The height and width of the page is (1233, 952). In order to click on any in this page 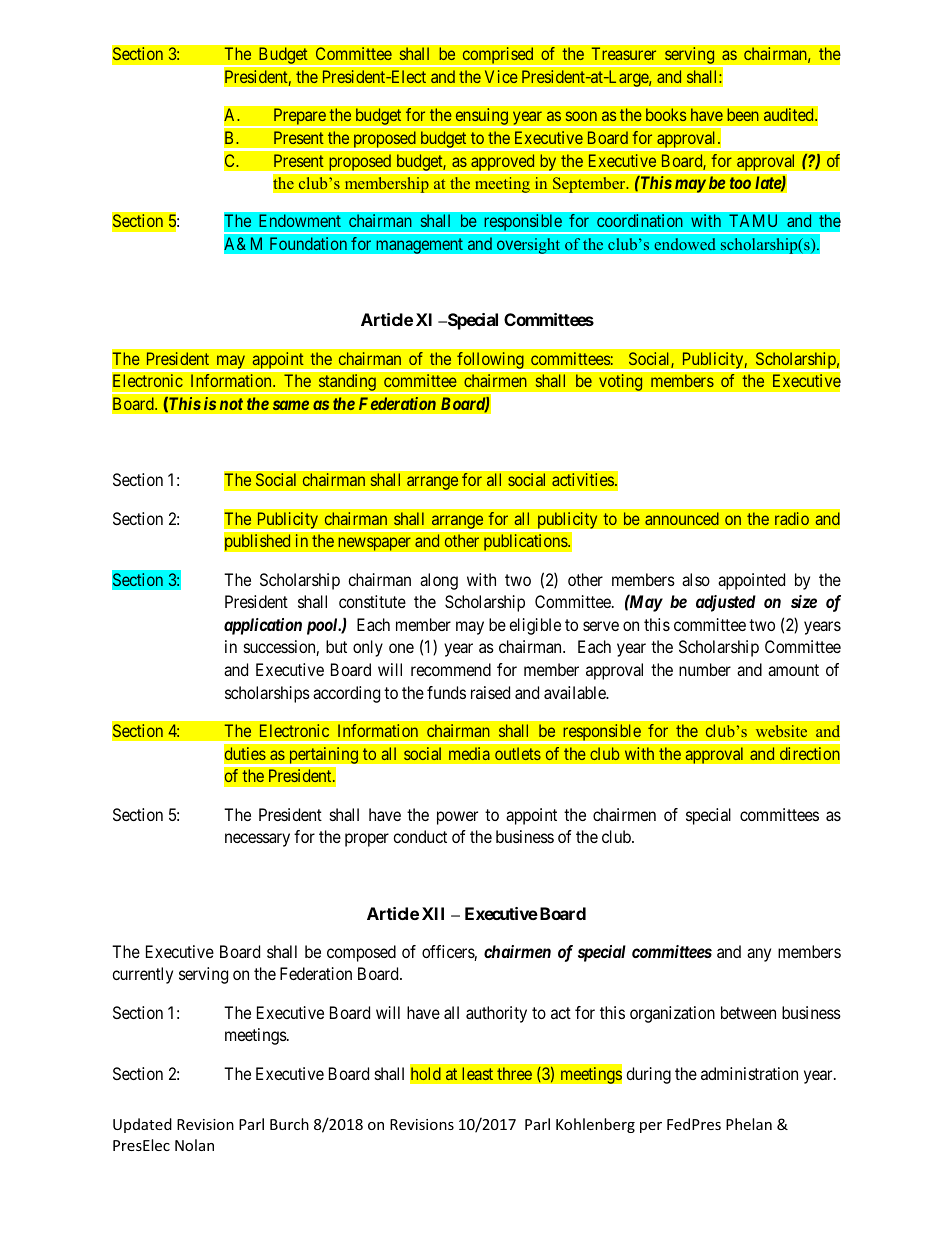, I will do `click(759, 955)`.
